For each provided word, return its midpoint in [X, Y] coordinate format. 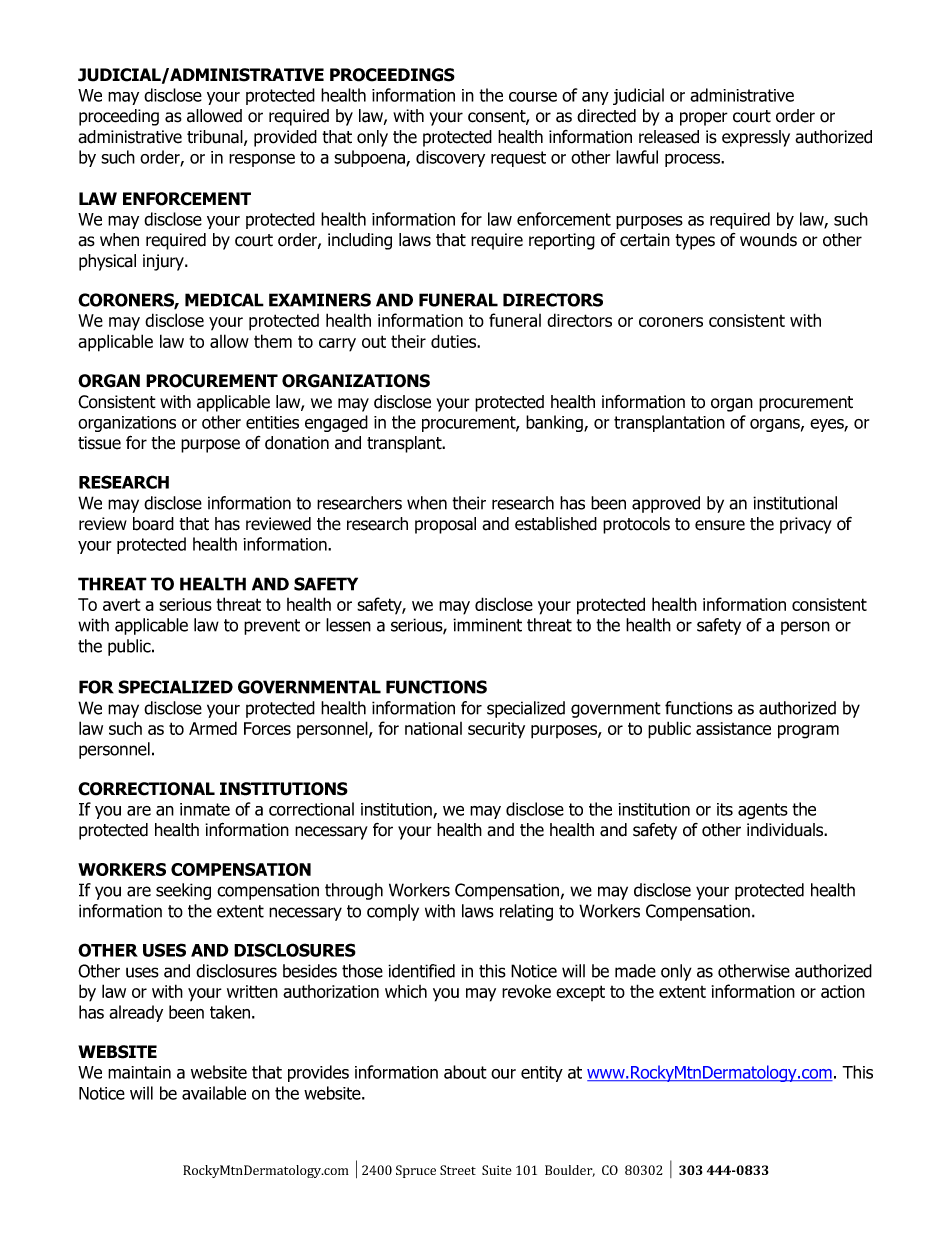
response [262, 160]
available [214, 1093]
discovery [450, 158]
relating [526, 912]
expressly [756, 138]
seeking [183, 891]
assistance [733, 728]
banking [555, 423]
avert [121, 604]
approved [666, 504]
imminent [487, 625]
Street [458, 1170]
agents [763, 811]
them [273, 341]
